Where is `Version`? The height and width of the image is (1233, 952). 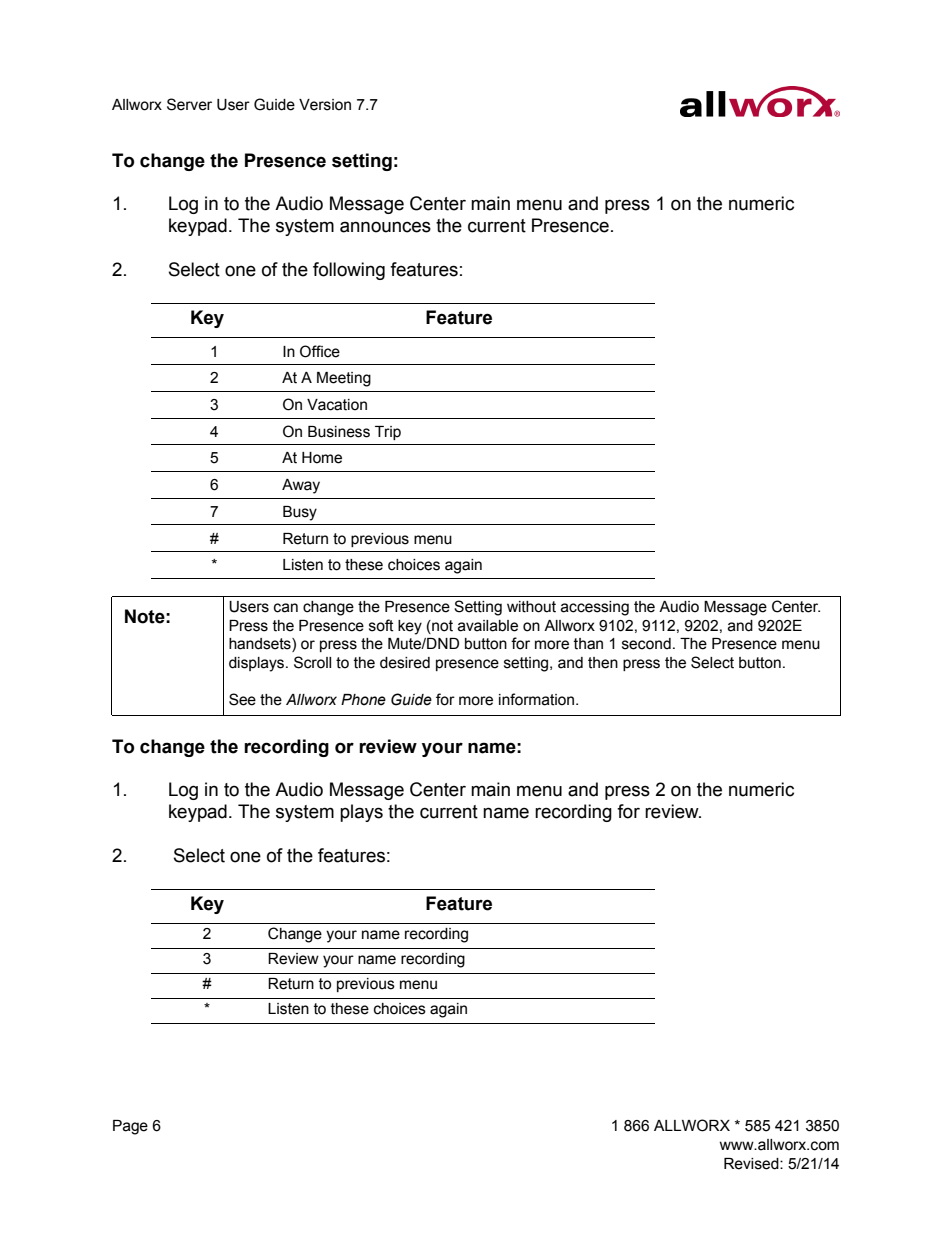
Version is located at coordinates (325, 105).
